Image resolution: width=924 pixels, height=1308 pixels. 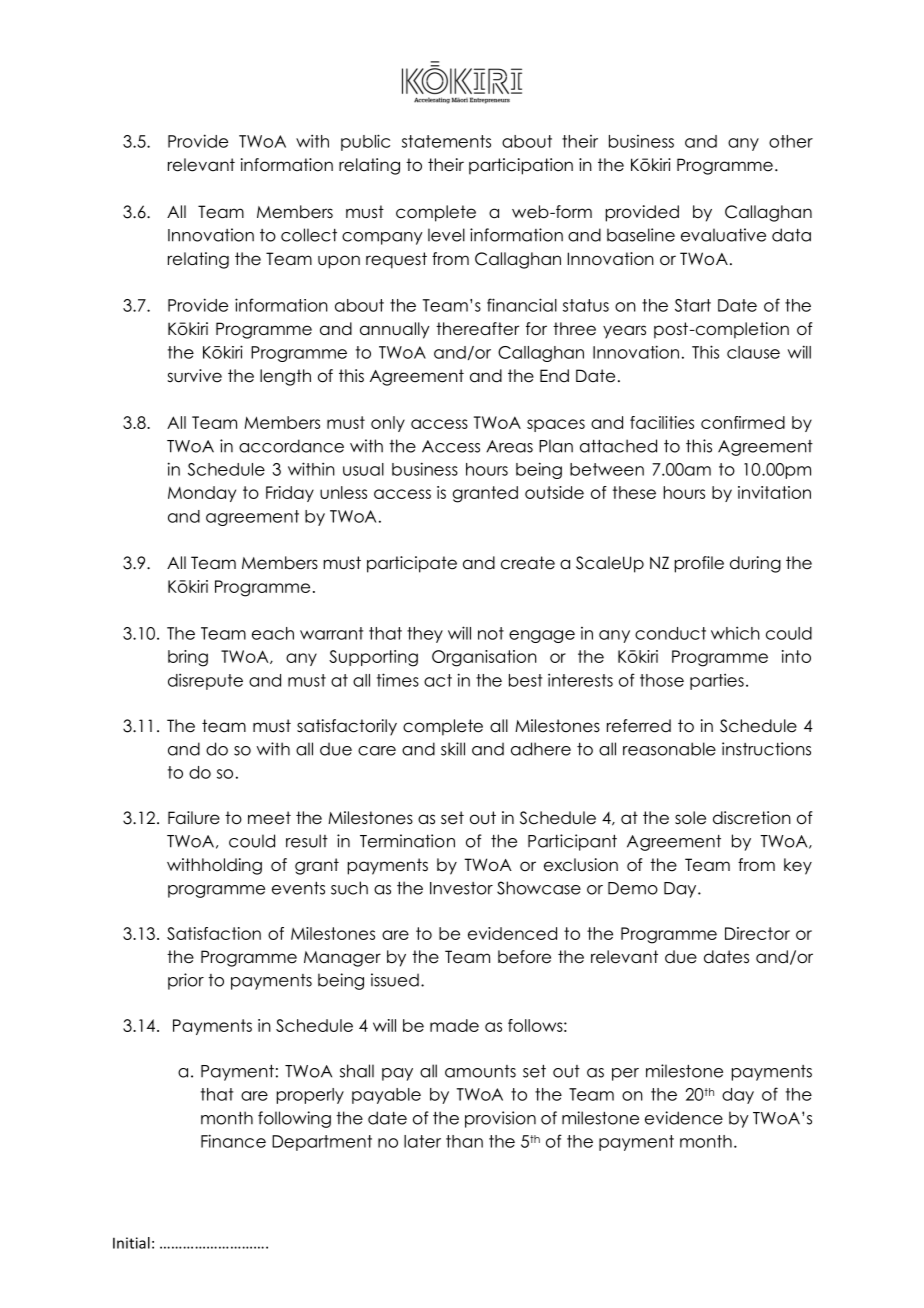 What do you see at coordinates (699, 564) in the page?
I see `profile` at bounding box center [699, 564].
